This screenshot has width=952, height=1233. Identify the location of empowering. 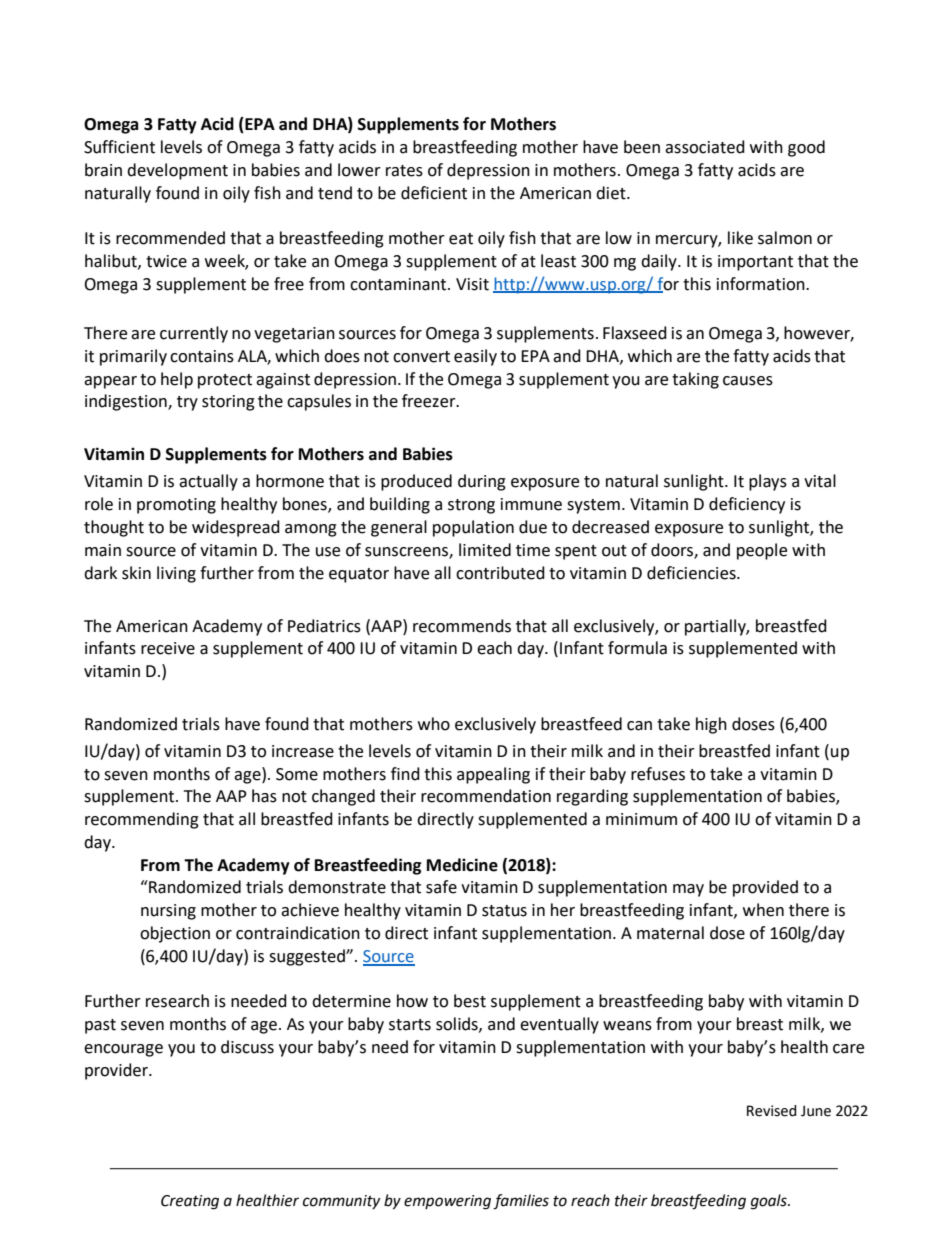
(447, 1202).
